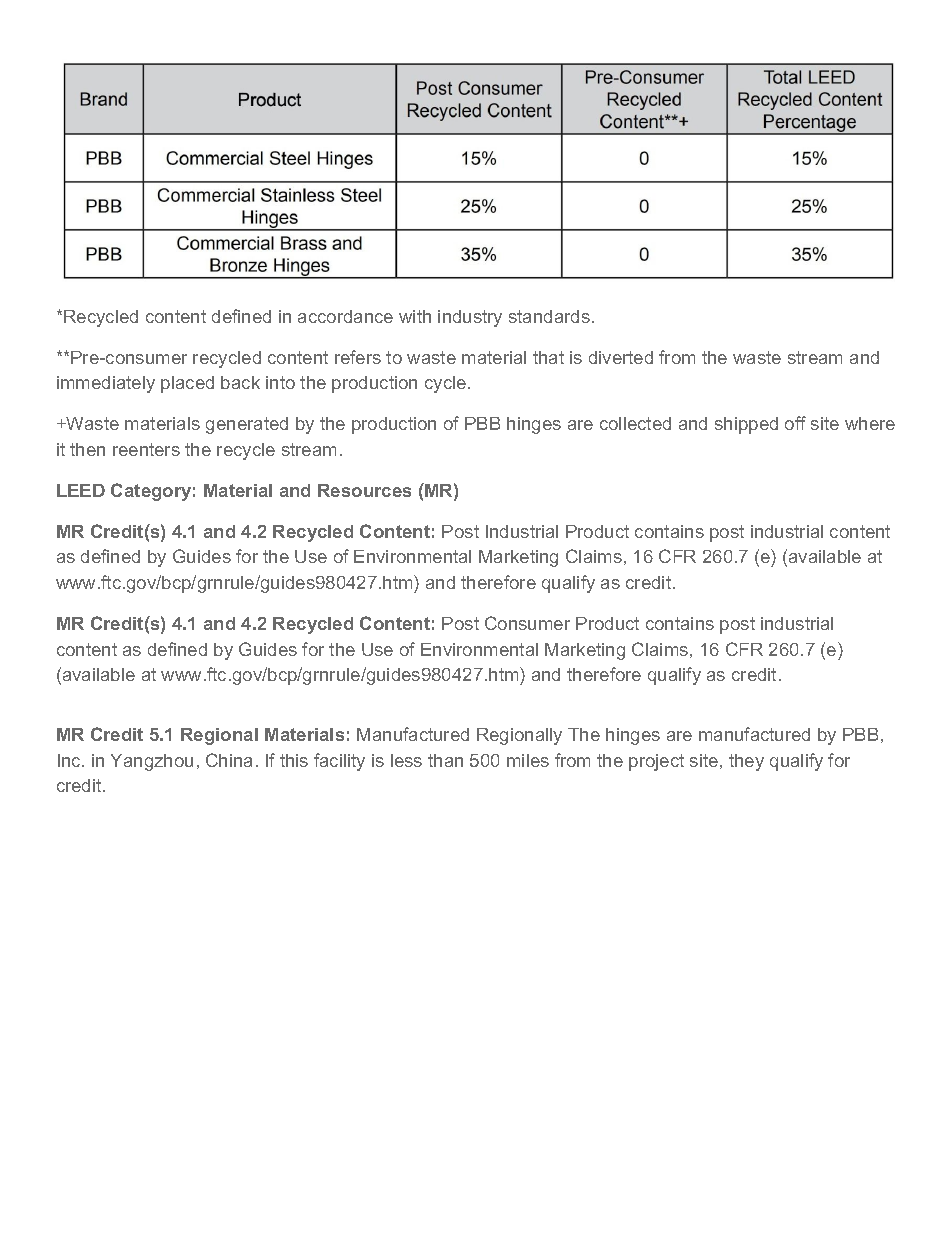  I want to click on industry, so click(470, 318).
